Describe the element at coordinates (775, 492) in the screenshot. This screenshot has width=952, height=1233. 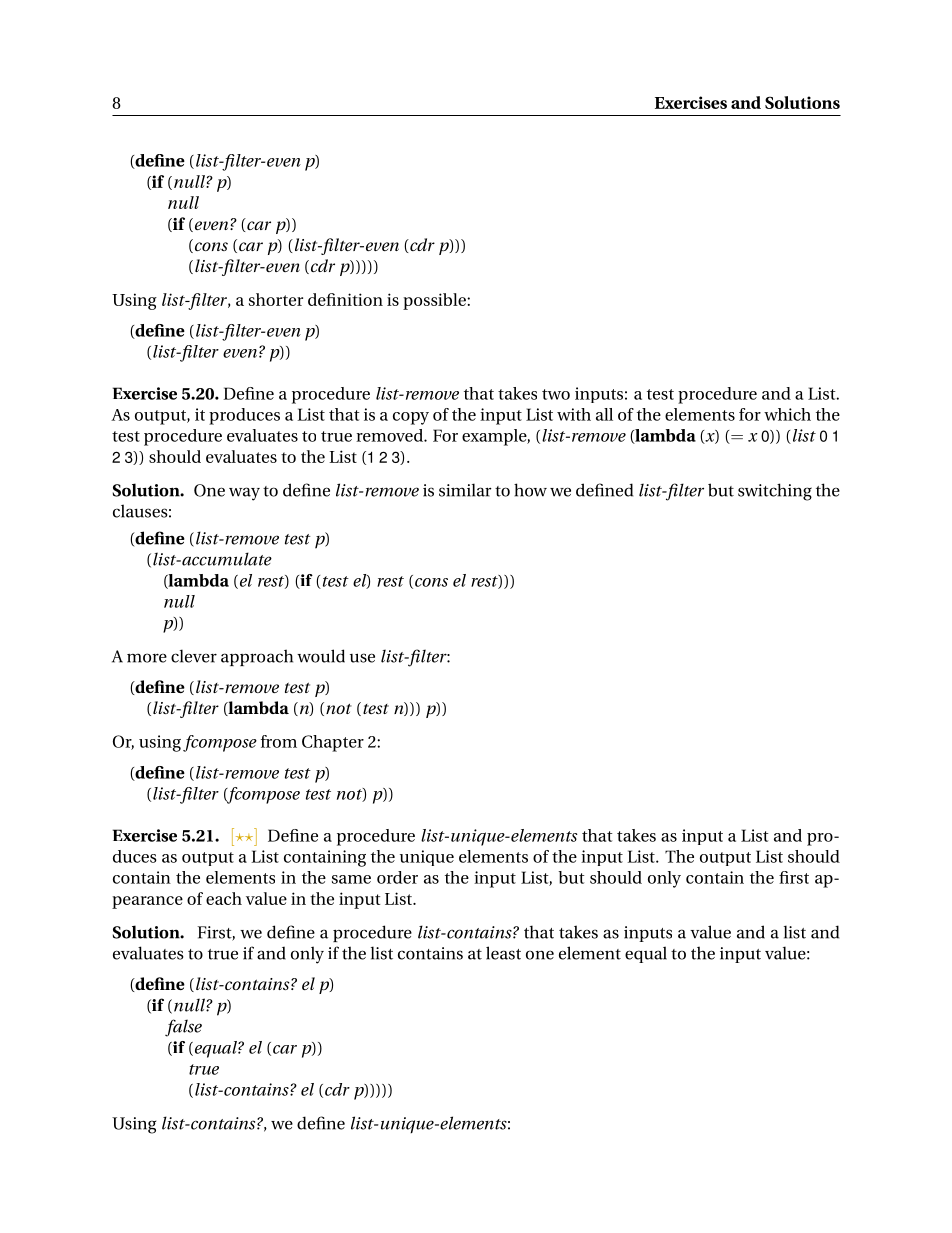
I see `switching` at that location.
